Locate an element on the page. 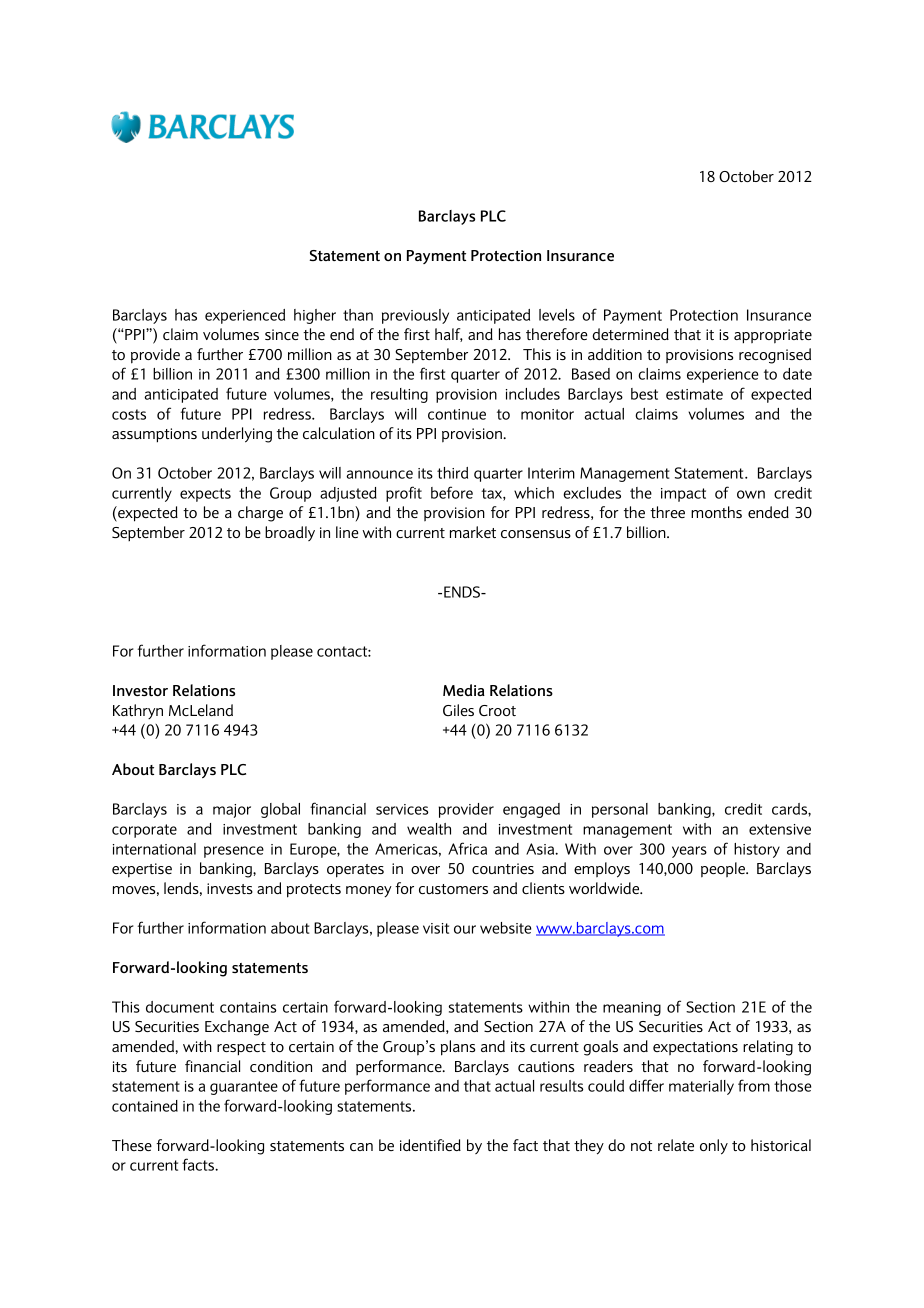 Image resolution: width=924 pixels, height=1308 pixels. months is located at coordinates (716, 512).
